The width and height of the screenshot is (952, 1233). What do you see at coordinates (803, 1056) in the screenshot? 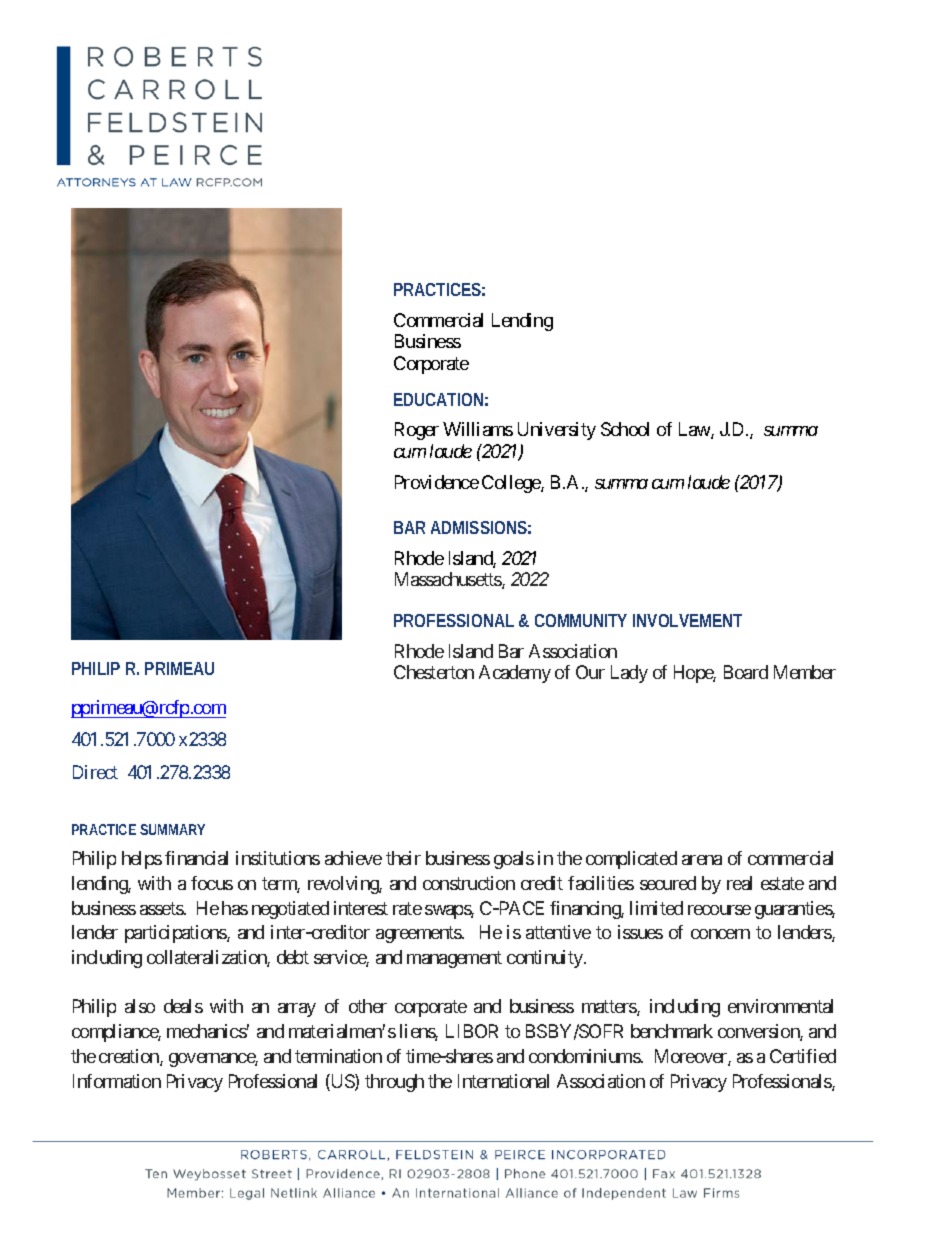
I see `Certified` at bounding box center [803, 1056].
